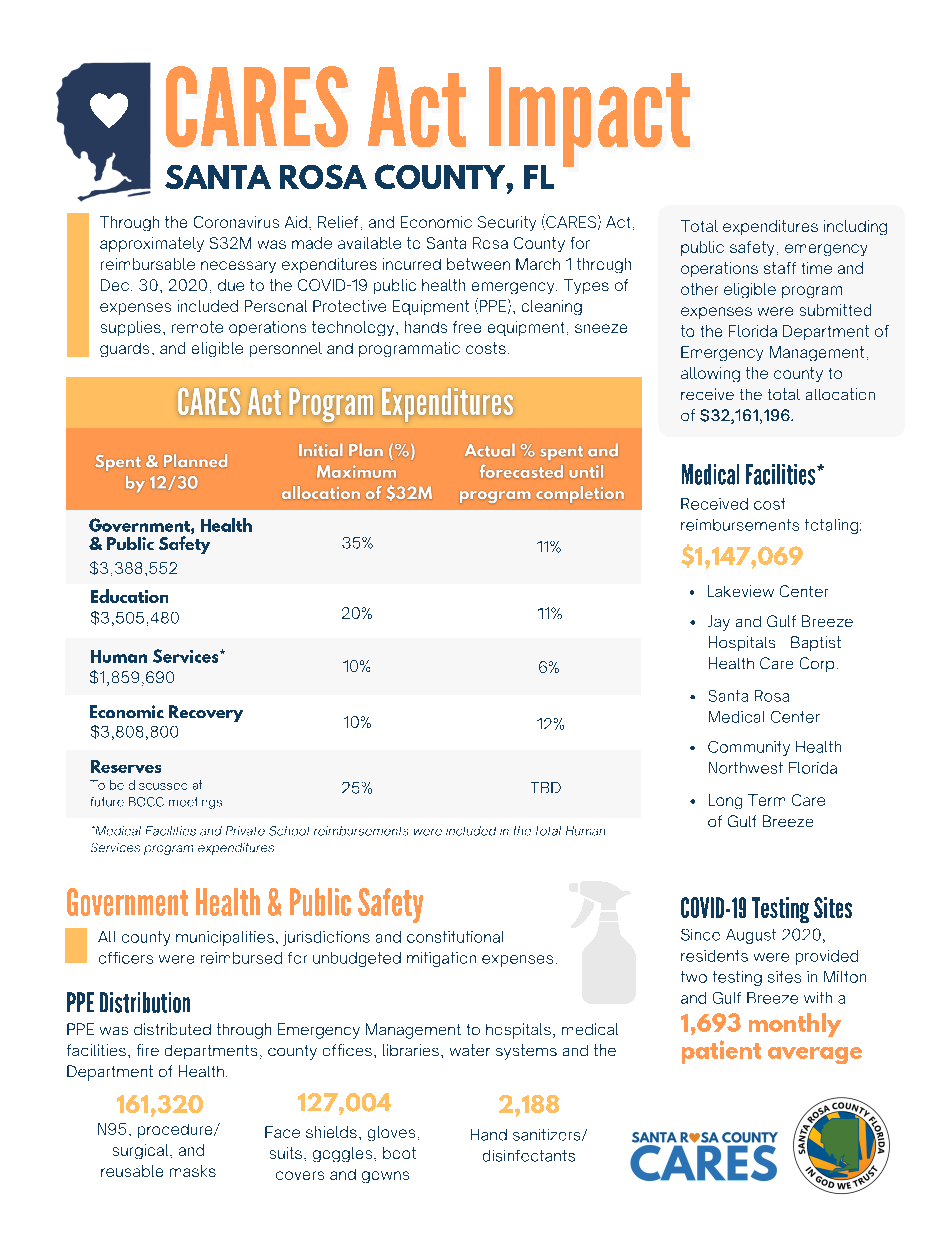  What do you see at coordinates (176, 1131) in the page?
I see `procedure` at bounding box center [176, 1131].
